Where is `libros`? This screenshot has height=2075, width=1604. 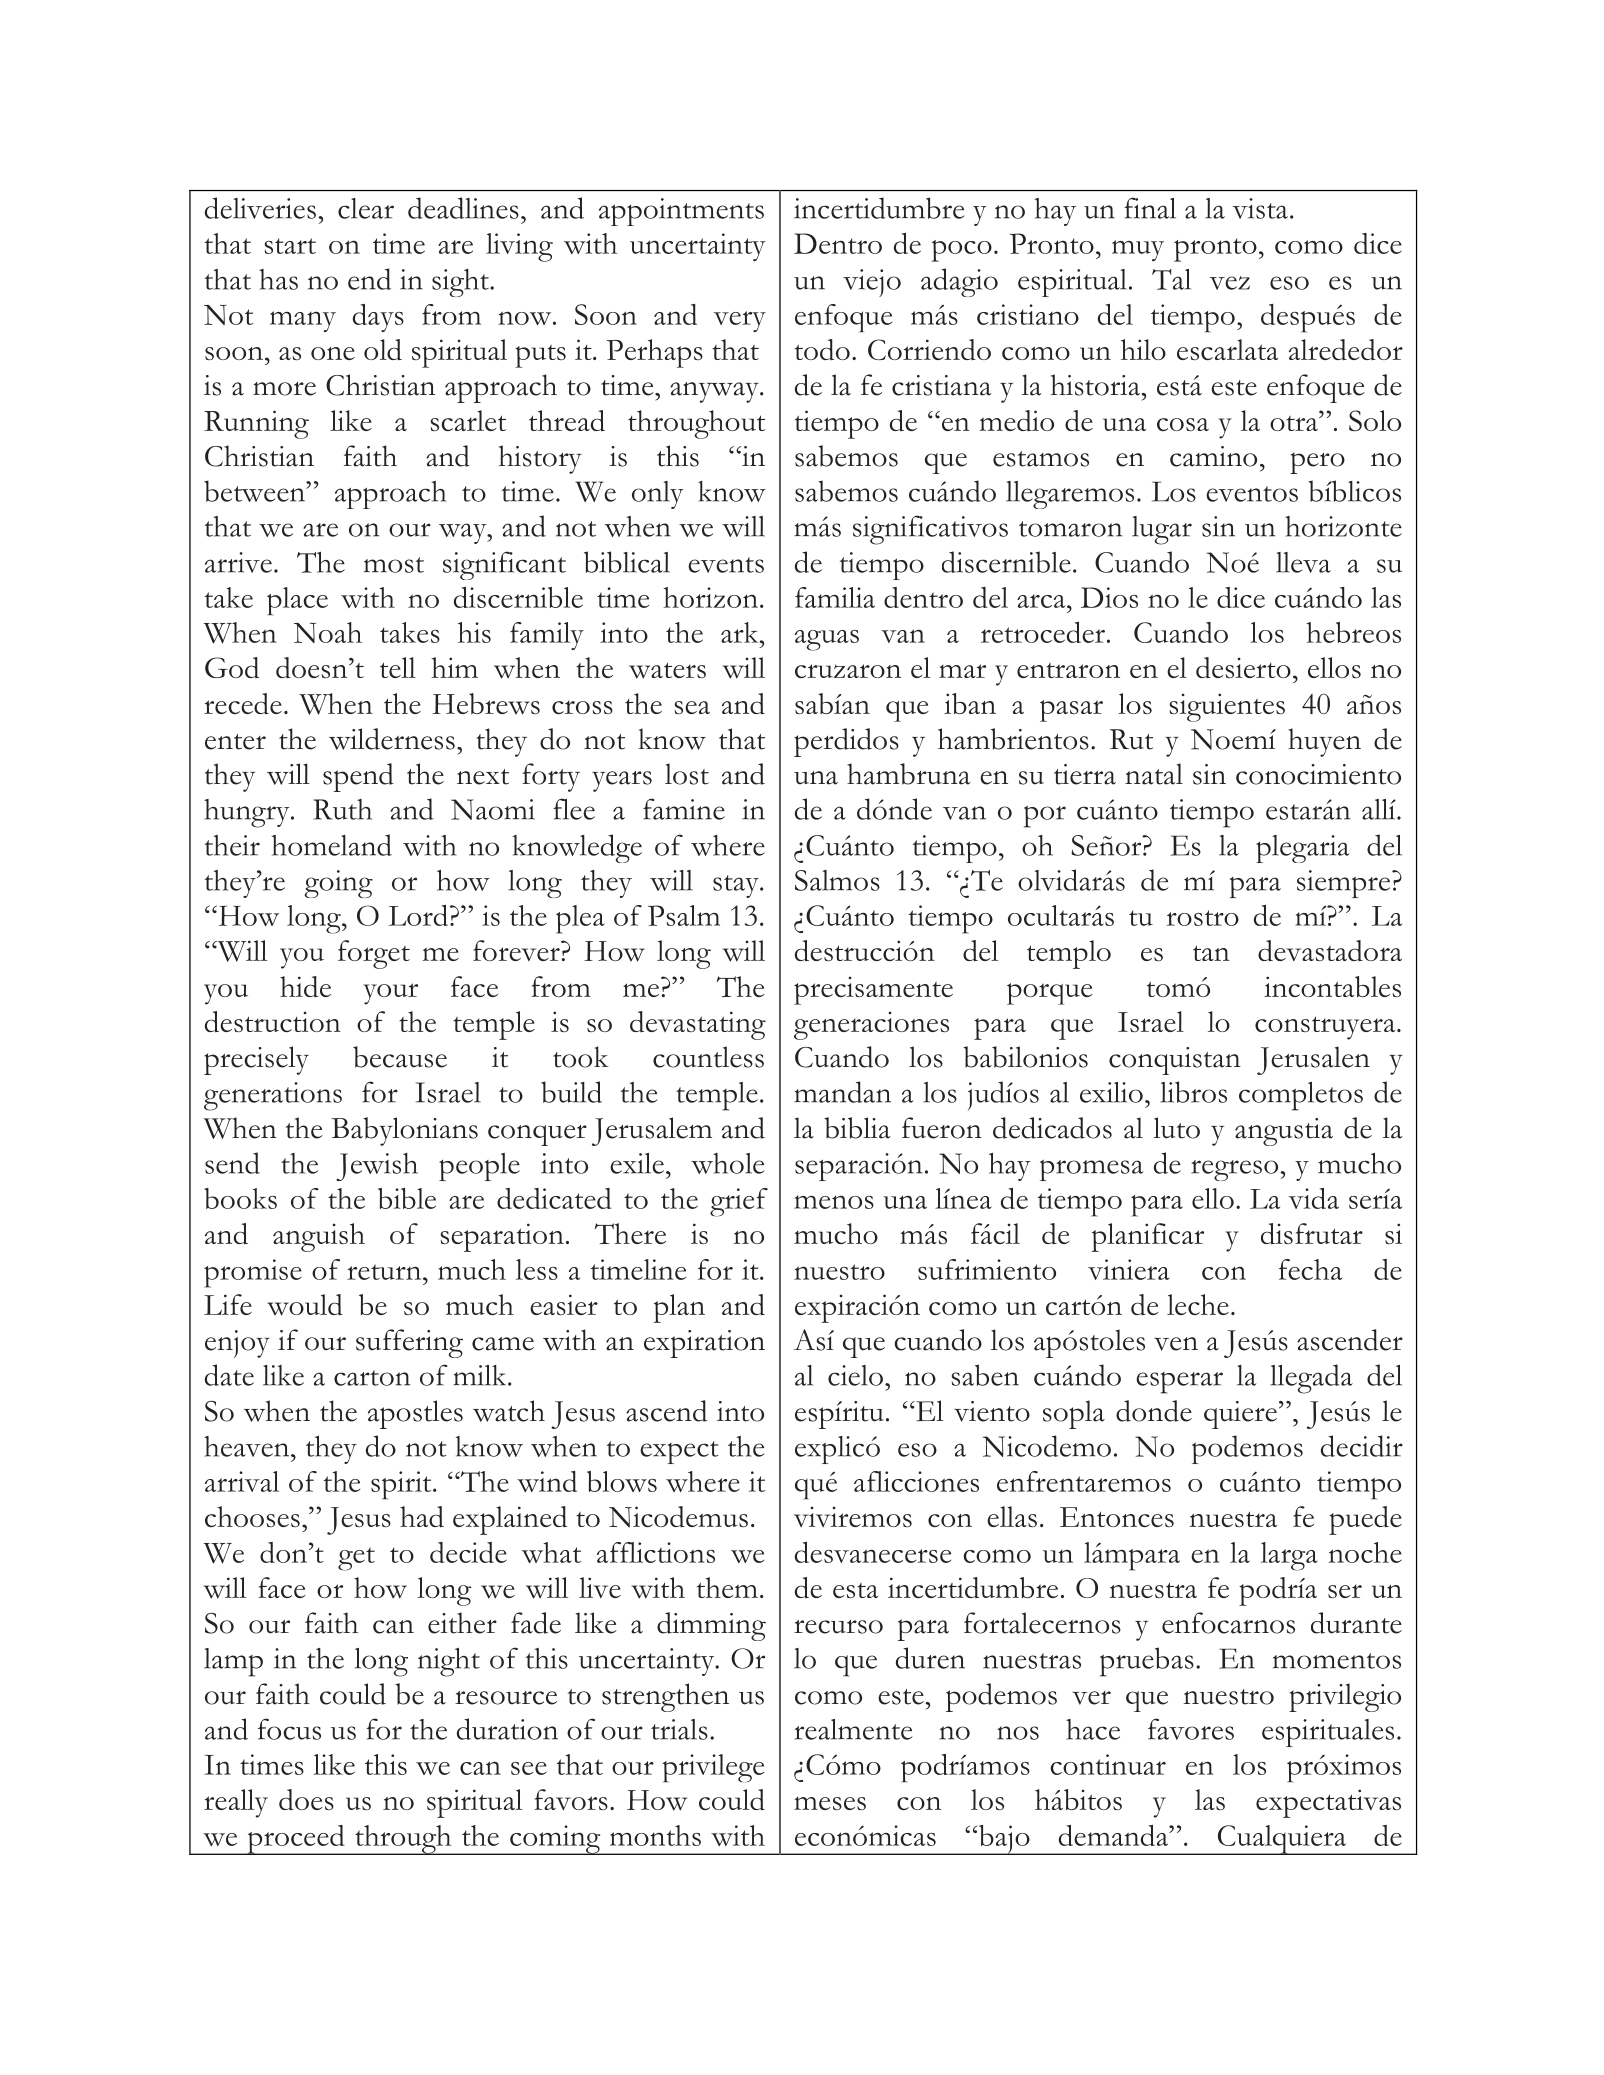
libros is located at coordinates (1193, 1092).
